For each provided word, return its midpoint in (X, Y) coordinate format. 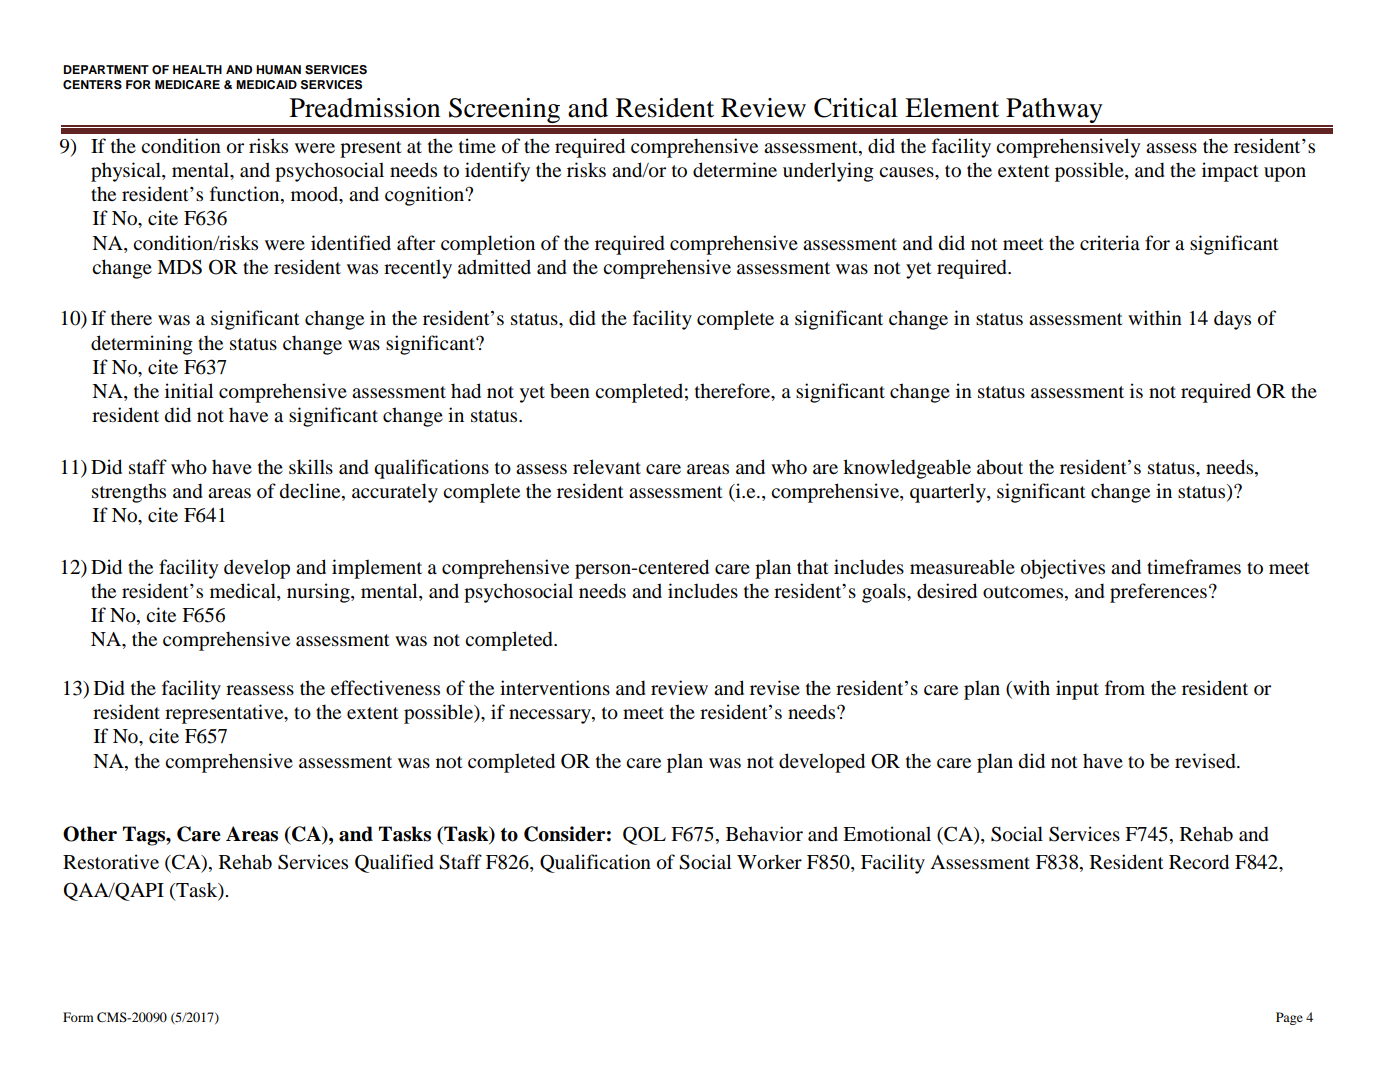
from (1125, 688)
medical (244, 592)
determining (142, 345)
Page (1289, 1018)
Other (90, 834)
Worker (769, 862)
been (570, 391)
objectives (1063, 569)
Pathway (1054, 112)
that (813, 566)
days (1232, 320)
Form (78, 1017)
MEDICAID (266, 85)
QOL (644, 835)
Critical (856, 108)
